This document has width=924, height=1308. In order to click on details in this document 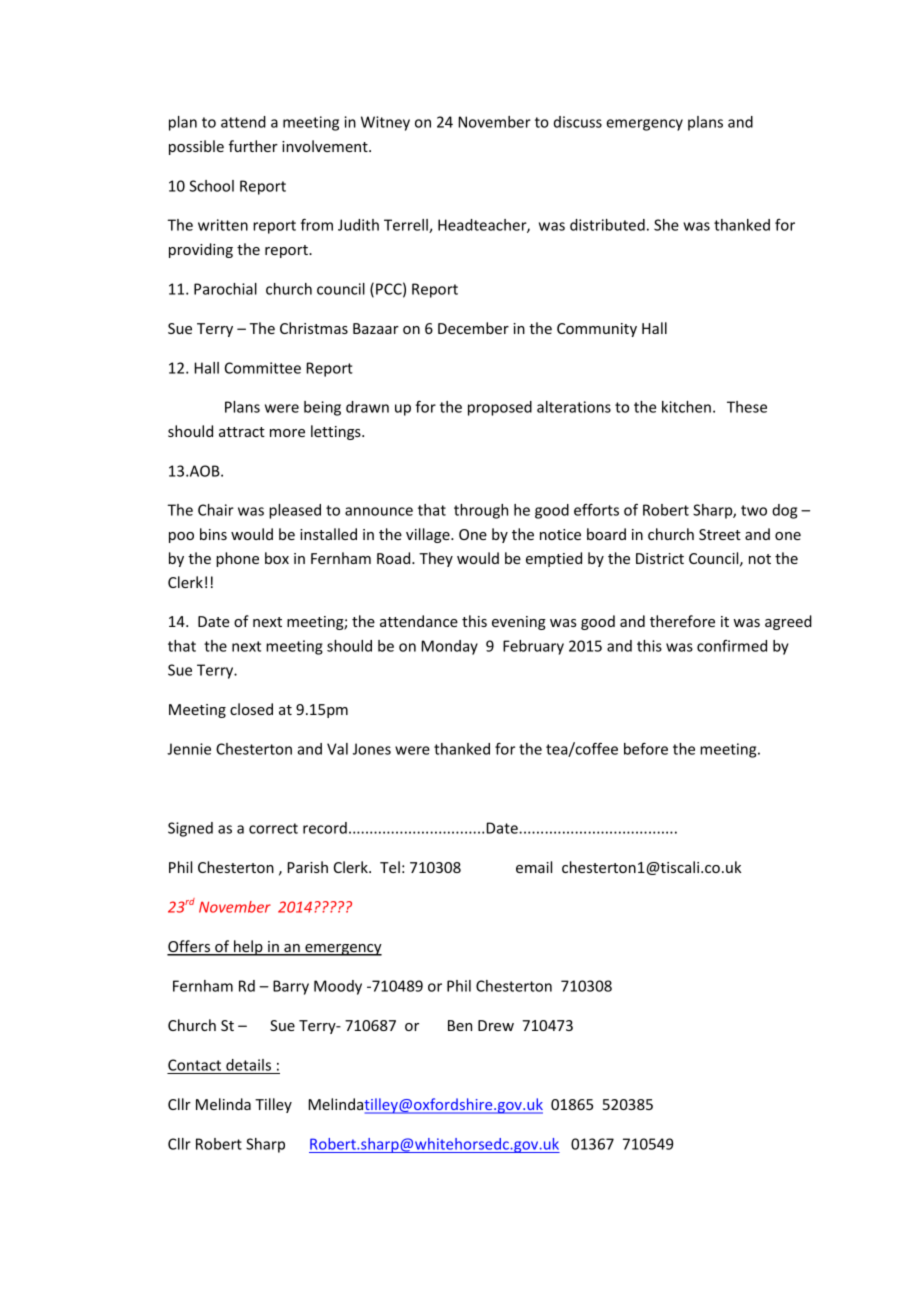, I will do `click(248, 1066)`.
